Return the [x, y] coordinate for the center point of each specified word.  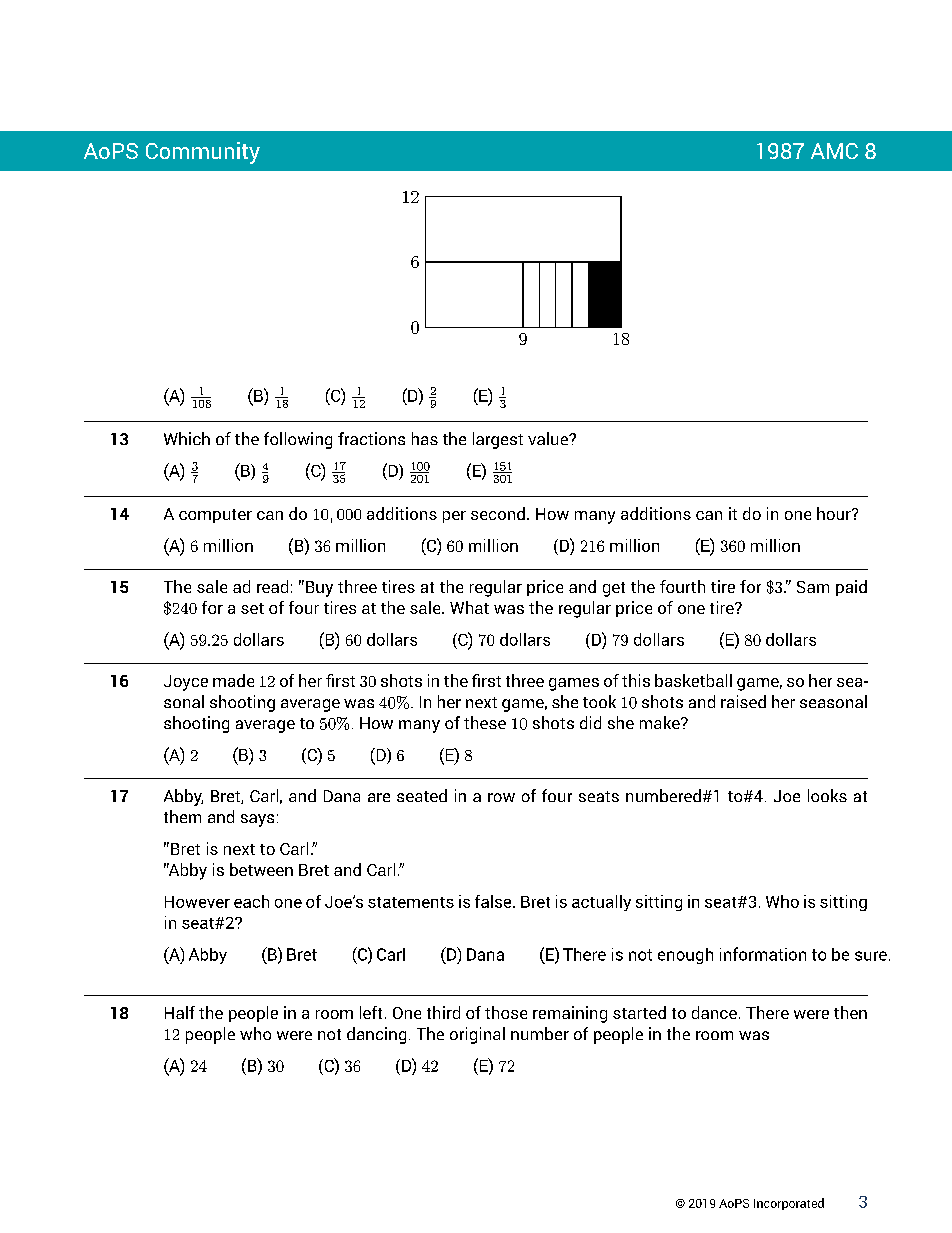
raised [743, 701]
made [233, 680]
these [485, 722]
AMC [834, 151]
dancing [376, 1035]
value [549, 438]
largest [498, 440]
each [251, 901]
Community [203, 153]
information [763, 954]
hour [835, 513]
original [477, 1035]
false [493, 901]
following [298, 440]
